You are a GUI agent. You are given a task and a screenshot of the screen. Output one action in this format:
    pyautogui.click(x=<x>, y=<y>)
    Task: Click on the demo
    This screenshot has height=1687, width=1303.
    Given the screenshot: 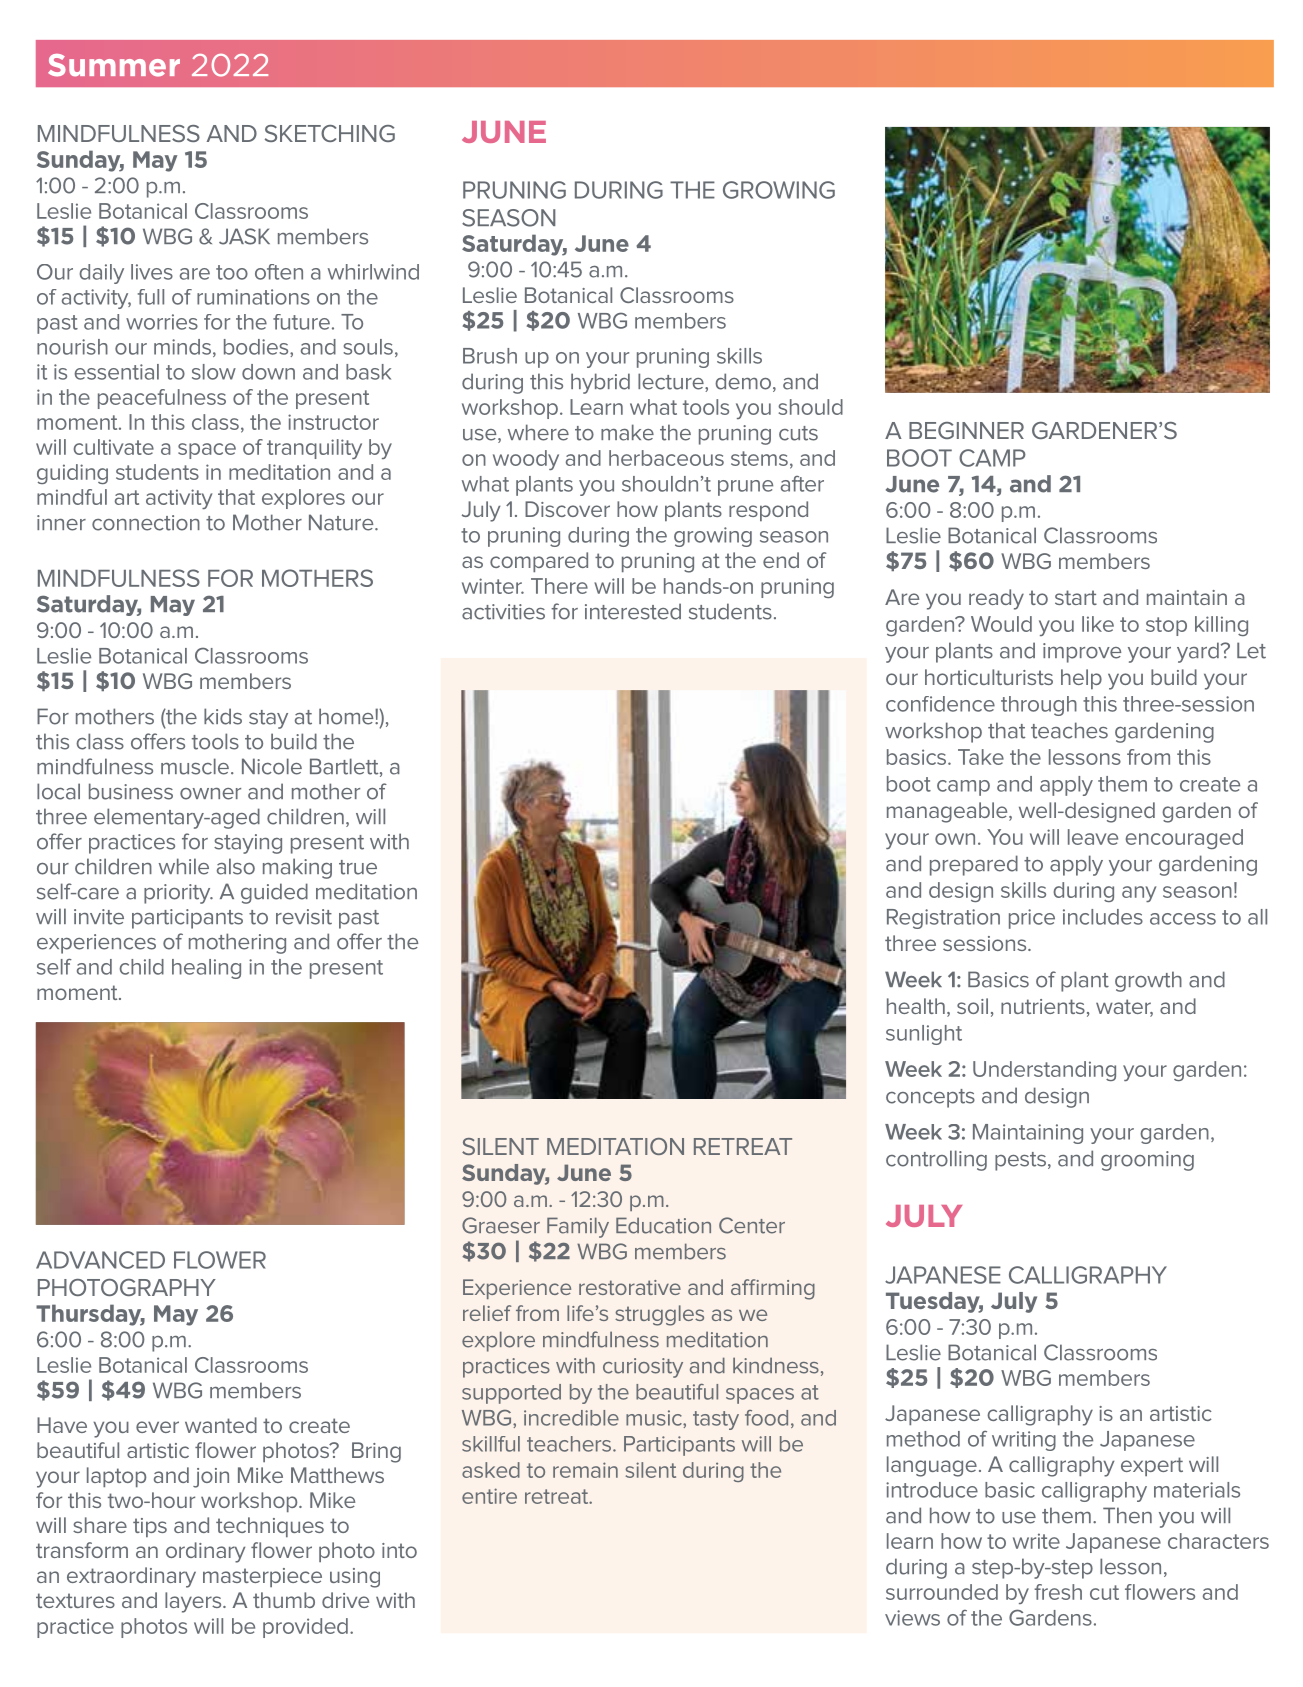 What is the action you would take?
    pyautogui.click(x=743, y=381)
